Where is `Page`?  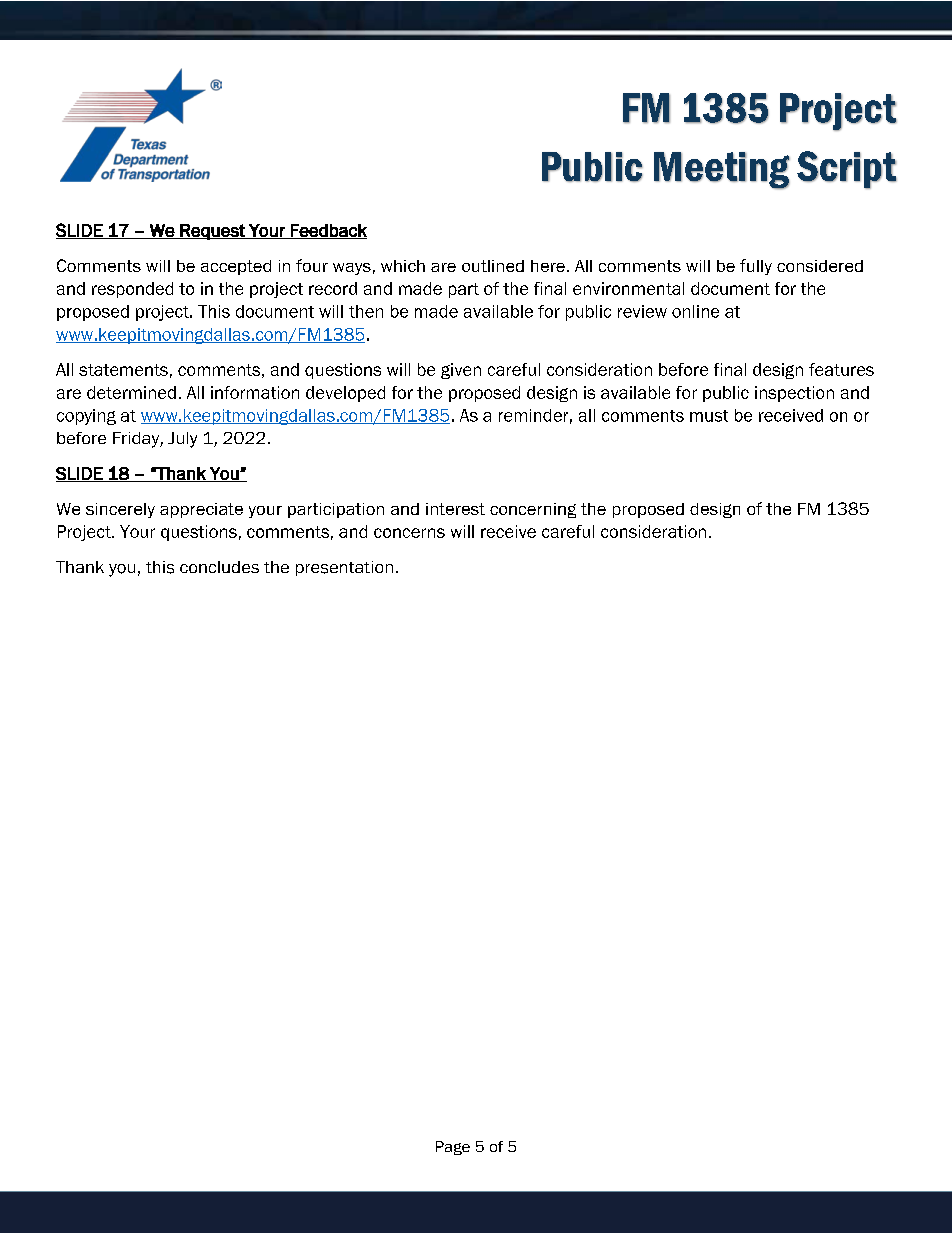
Page is located at coordinates (453, 1148).
